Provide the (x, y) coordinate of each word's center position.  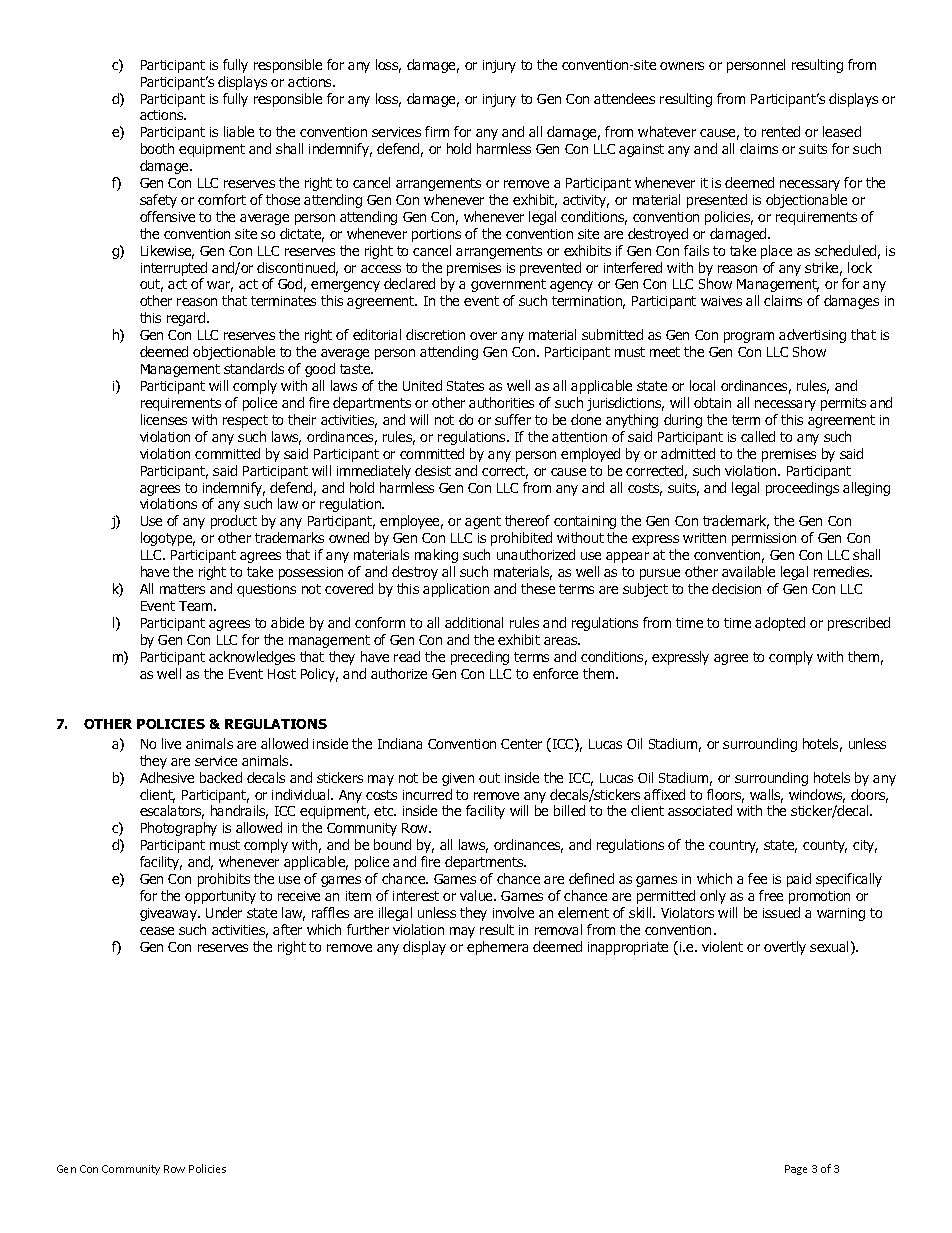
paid (799, 880)
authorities (501, 402)
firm (437, 131)
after (287, 929)
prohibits (224, 880)
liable (239, 131)
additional (474, 622)
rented (781, 131)
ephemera (497, 948)
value (477, 895)
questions (266, 590)
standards (254, 368)
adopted (780, 624)
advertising (812, 336)
